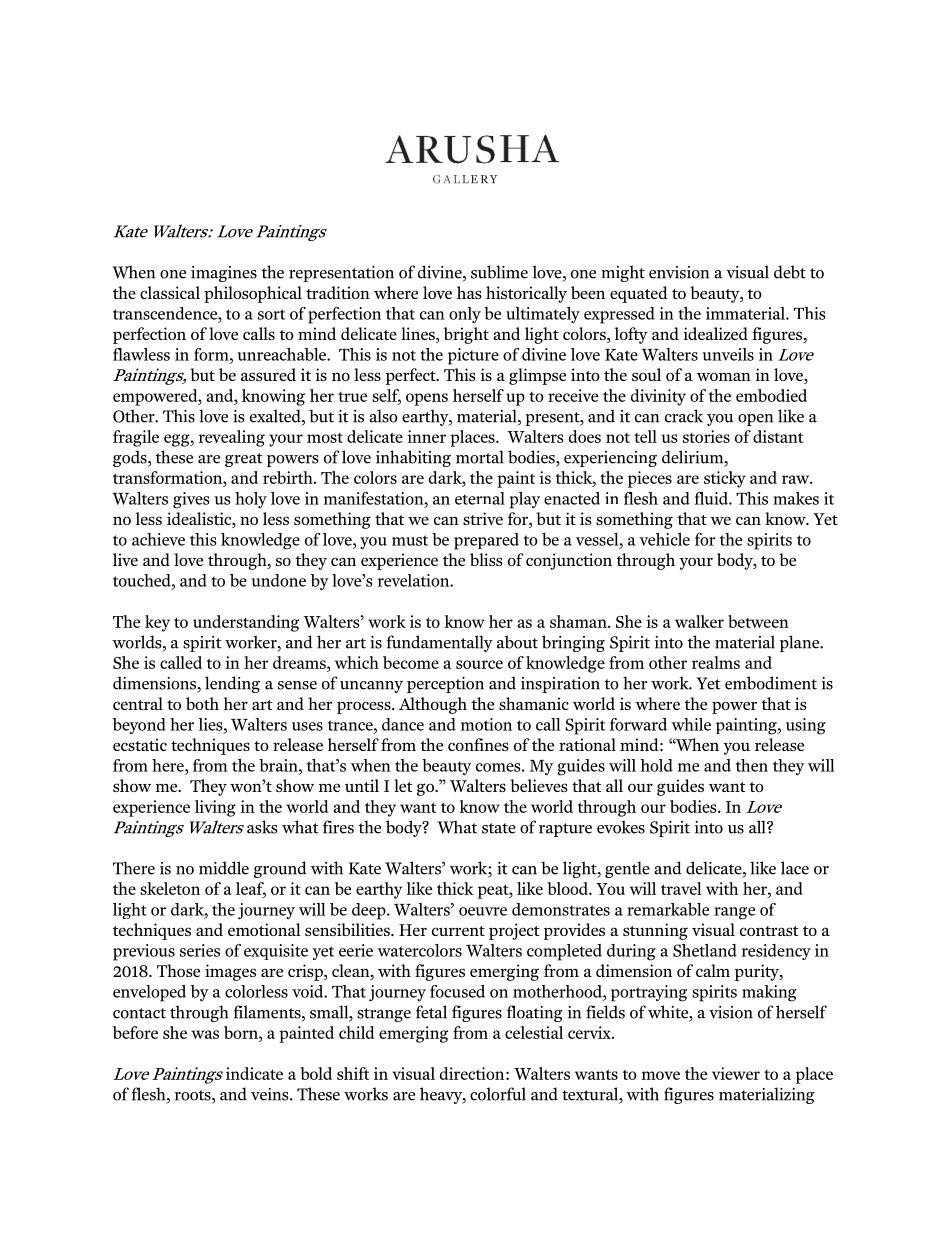 The height and width of the screenshot is (1233, 952). I want to click on idealized, so click(716, 333).
